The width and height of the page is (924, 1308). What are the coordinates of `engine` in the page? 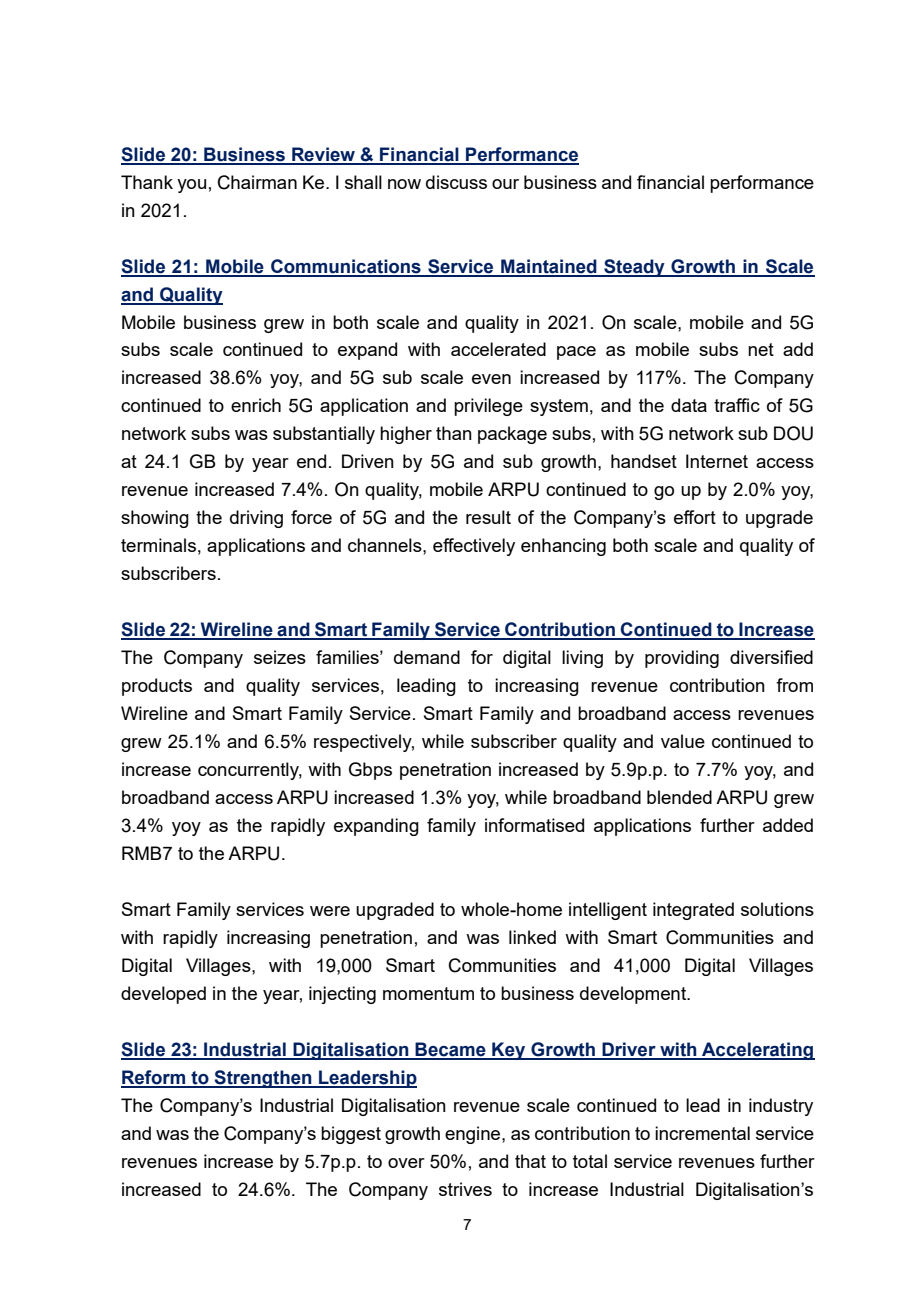 It's located at (474, 1135).
